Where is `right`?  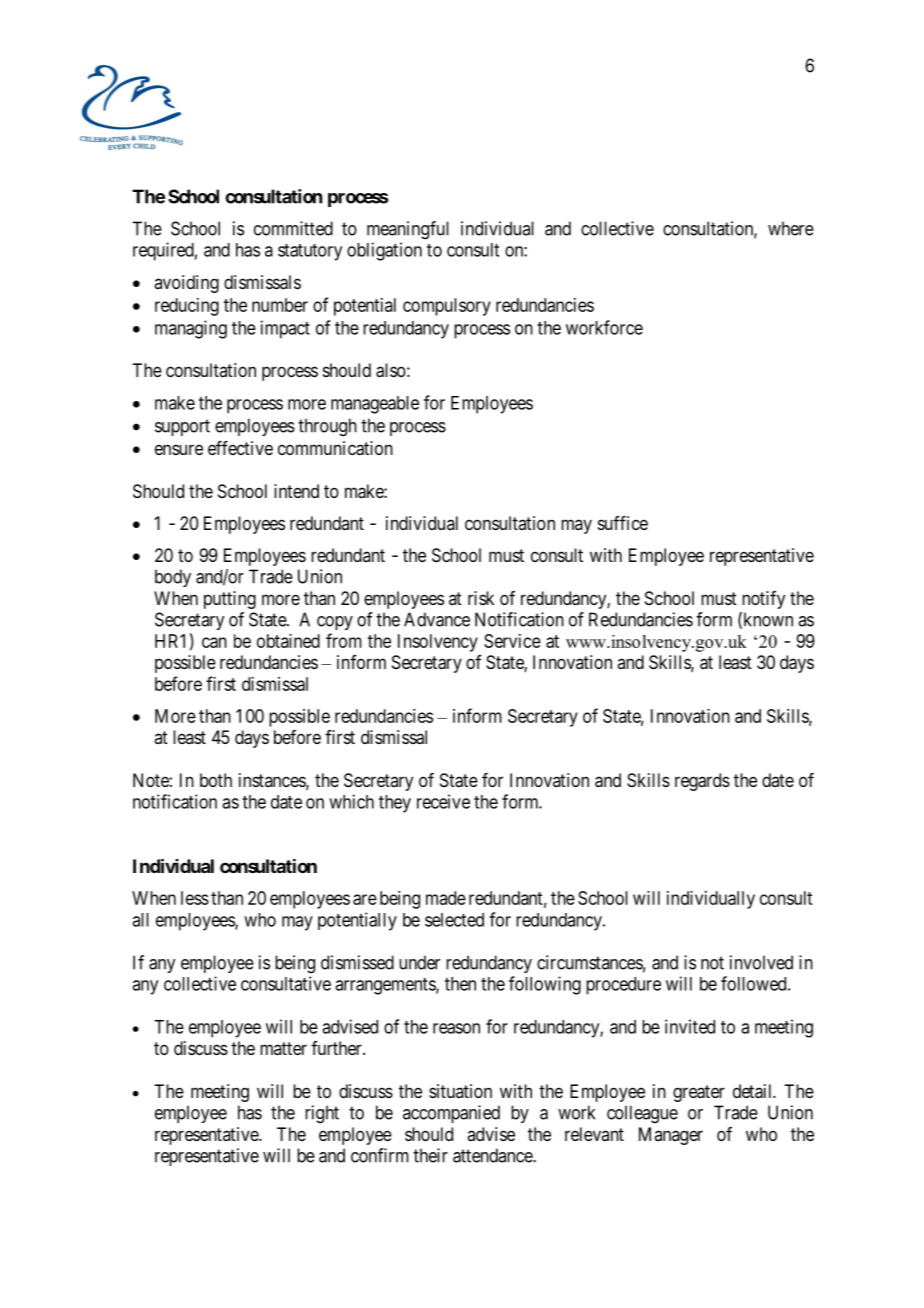 right is located at coordinates (322, 1114).
